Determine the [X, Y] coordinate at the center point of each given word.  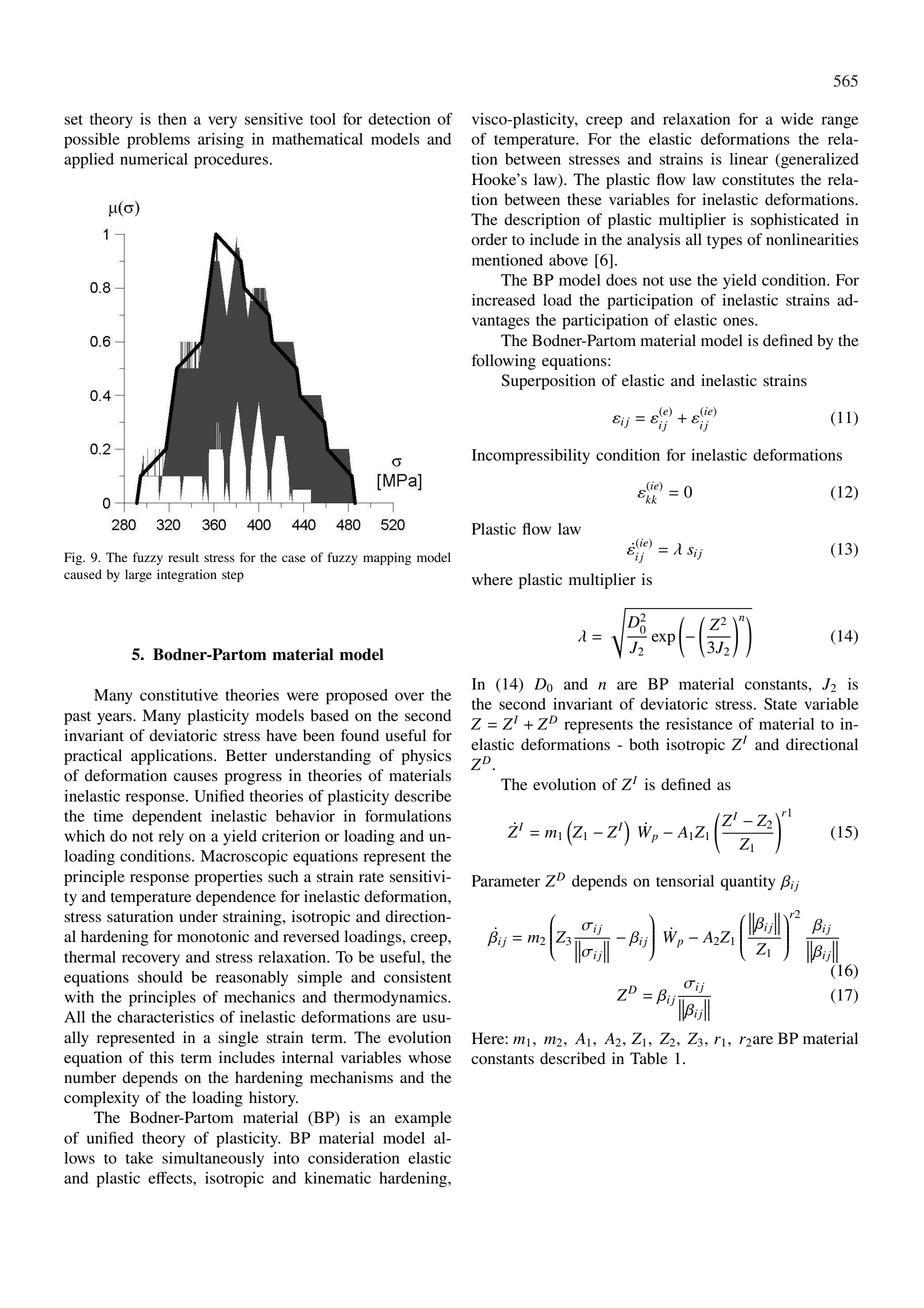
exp [663, 639]
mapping [387, 558]
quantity [748, 883]
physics [426, 757]
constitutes [758, 179]
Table [649, 1058]
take [139, 1158]
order [489, 239]
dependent [167, 818]
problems [158, 141]
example [423, 1119]
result [183, 557]
